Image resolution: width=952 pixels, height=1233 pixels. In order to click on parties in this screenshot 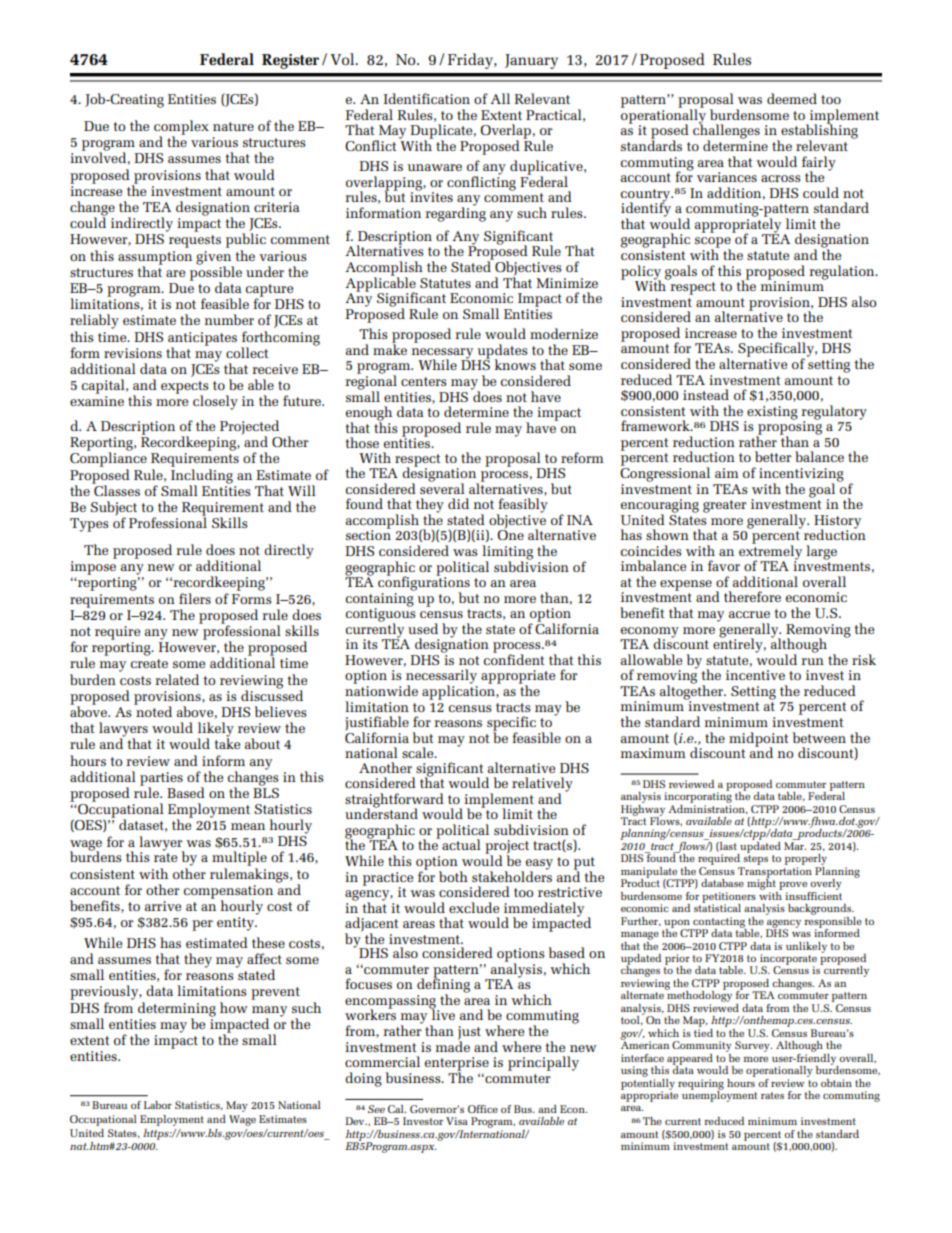, I will do `click(161, 780)`.
